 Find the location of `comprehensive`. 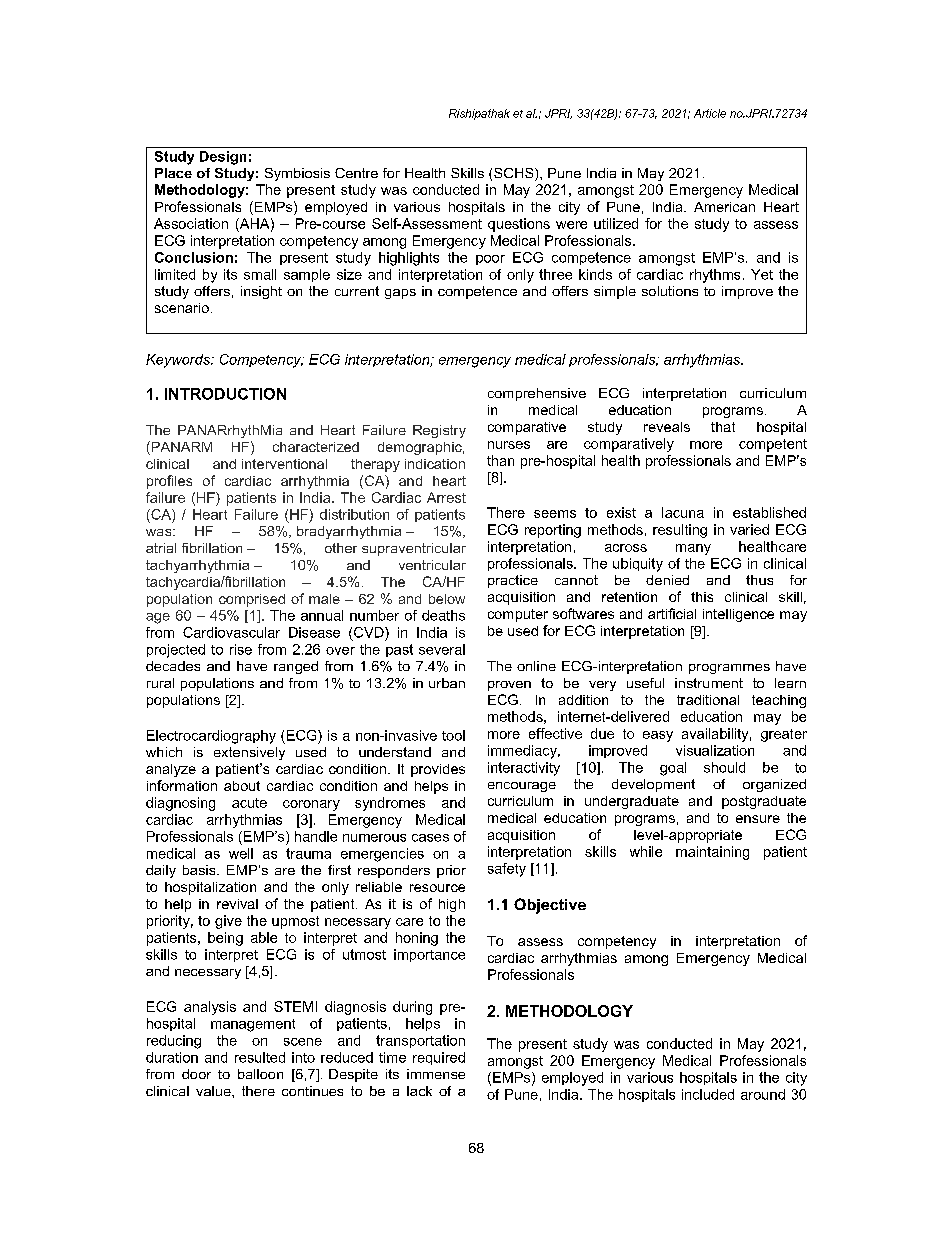

comprehensive is located at coordinates (537, 394).
